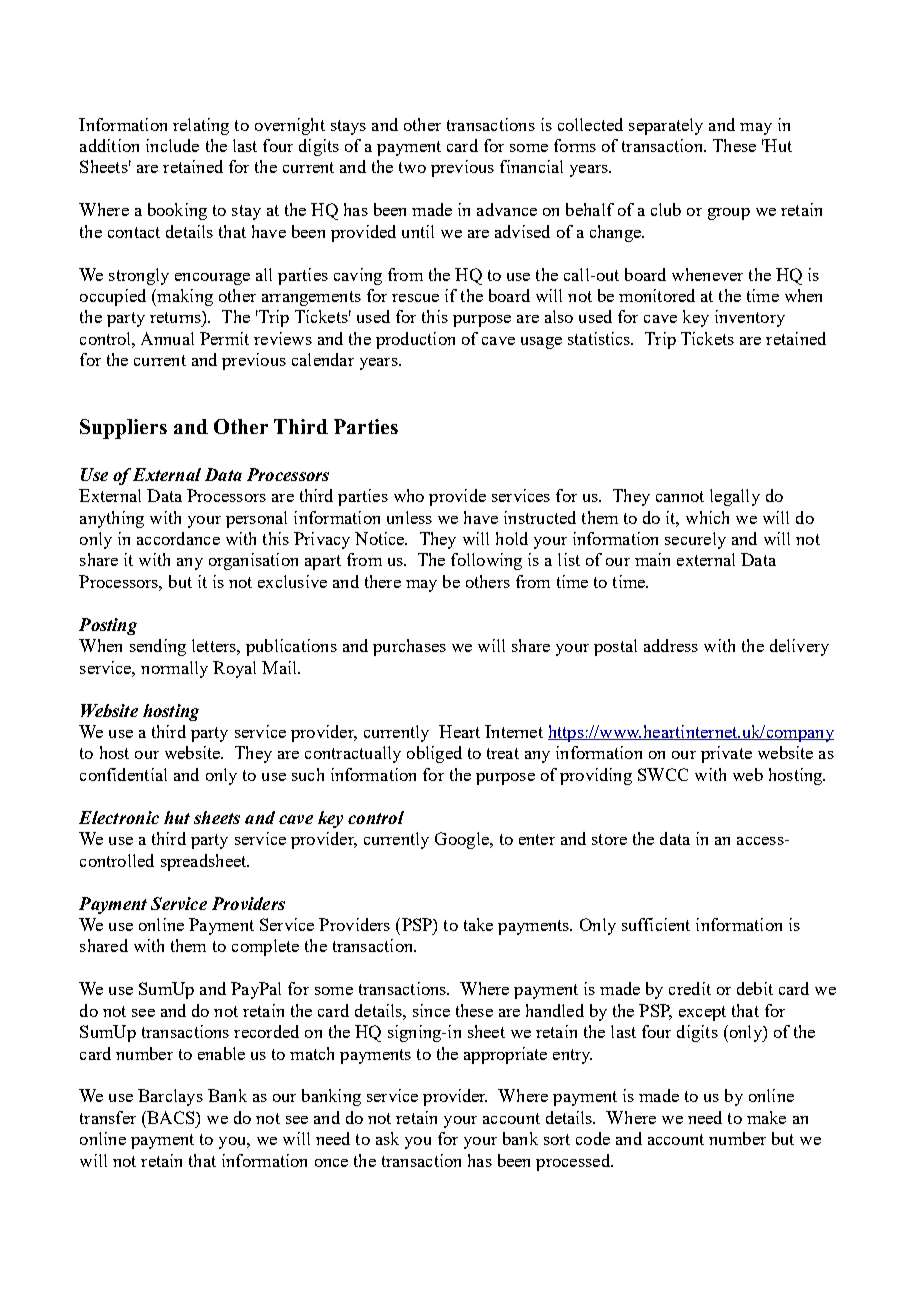 This page has height=1308, width=924. I want to click on include, so click(172, 145).
